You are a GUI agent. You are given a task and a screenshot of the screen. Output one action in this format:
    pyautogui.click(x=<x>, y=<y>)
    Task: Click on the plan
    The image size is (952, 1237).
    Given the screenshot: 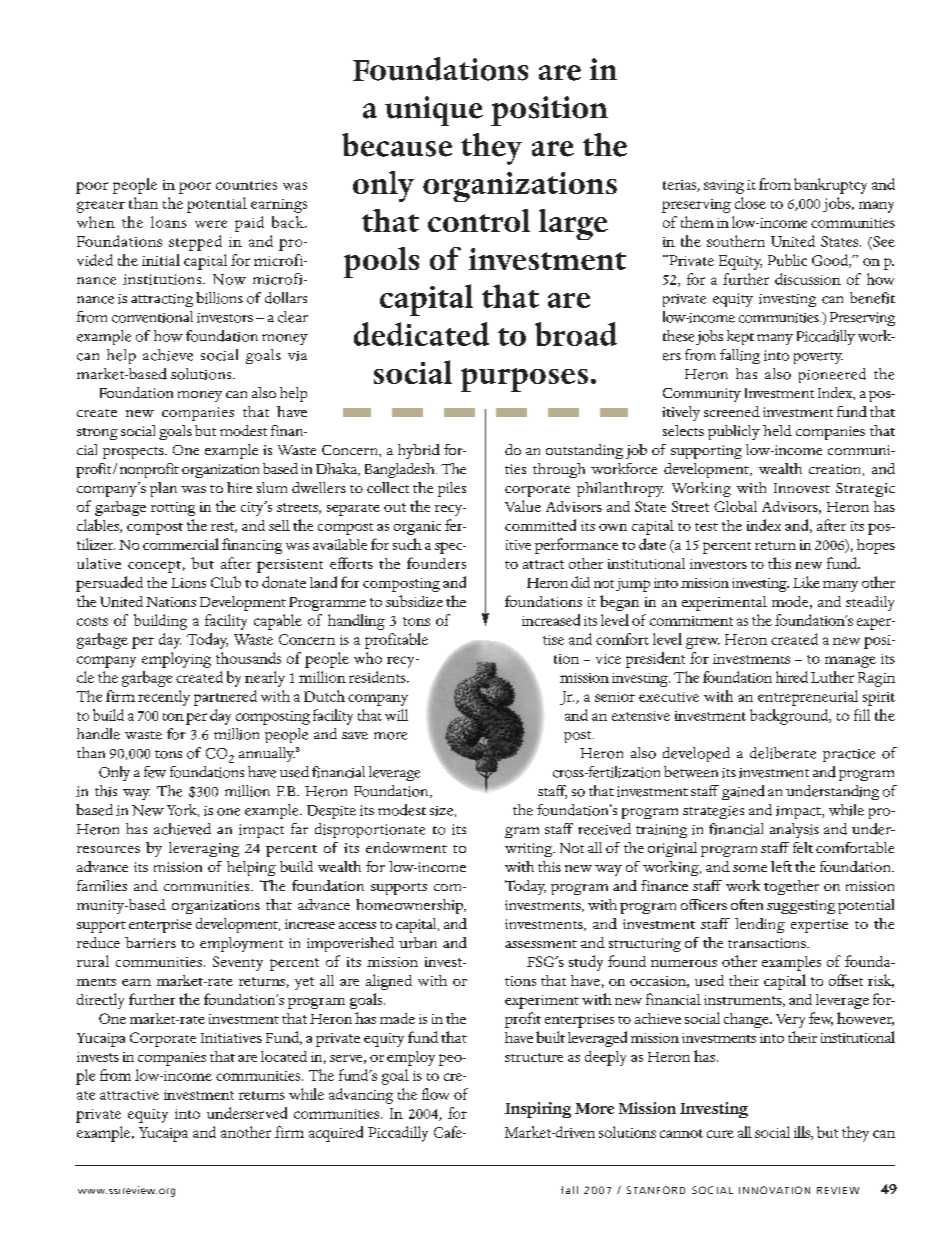 What is the action you would take?
    pyautogui.click(x=163, y=489)
